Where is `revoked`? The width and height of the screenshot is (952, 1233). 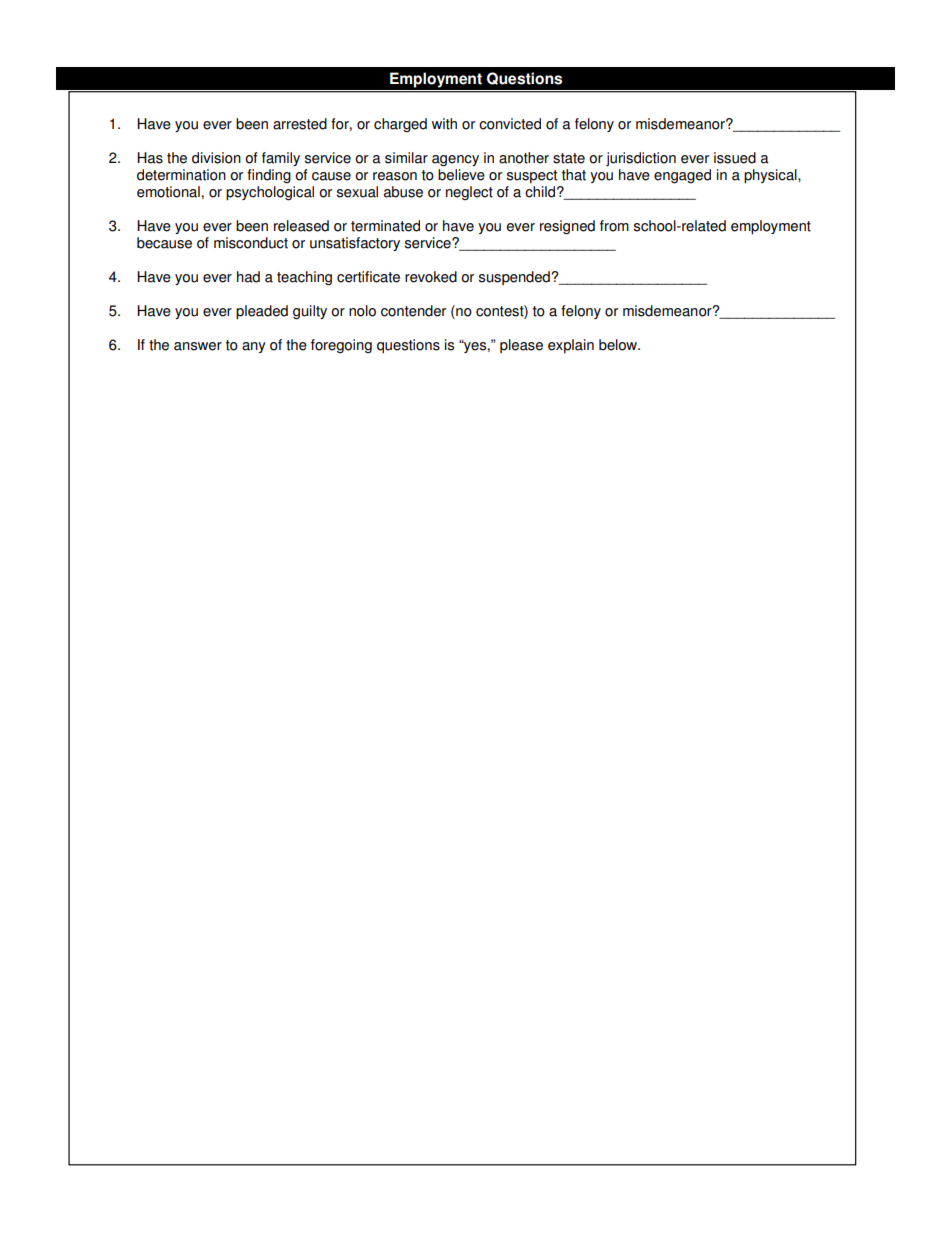 revoked is located at coordinates (431, 277).
